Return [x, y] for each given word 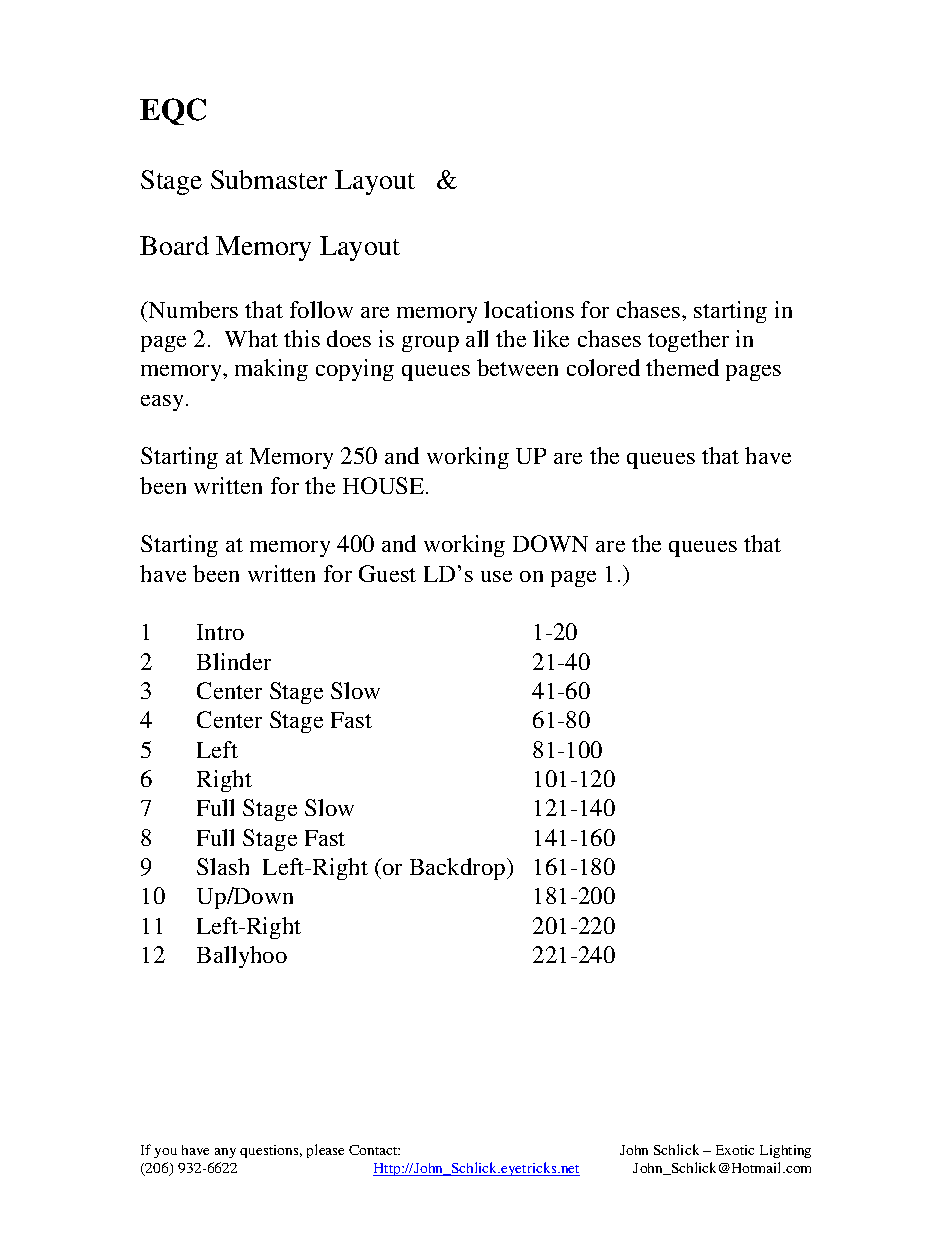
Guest [387, 573]
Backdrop [457, 869]
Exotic [735, 1150]
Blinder [234, 661]
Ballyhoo [242, 957]
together [688, 341]
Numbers [192, 309]
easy [162, 403]
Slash [223, 866]
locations [529, 309]
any [225, 1153]
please [325, 1151]
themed [682, 367]
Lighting [785, 1151]
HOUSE [385, 485]
